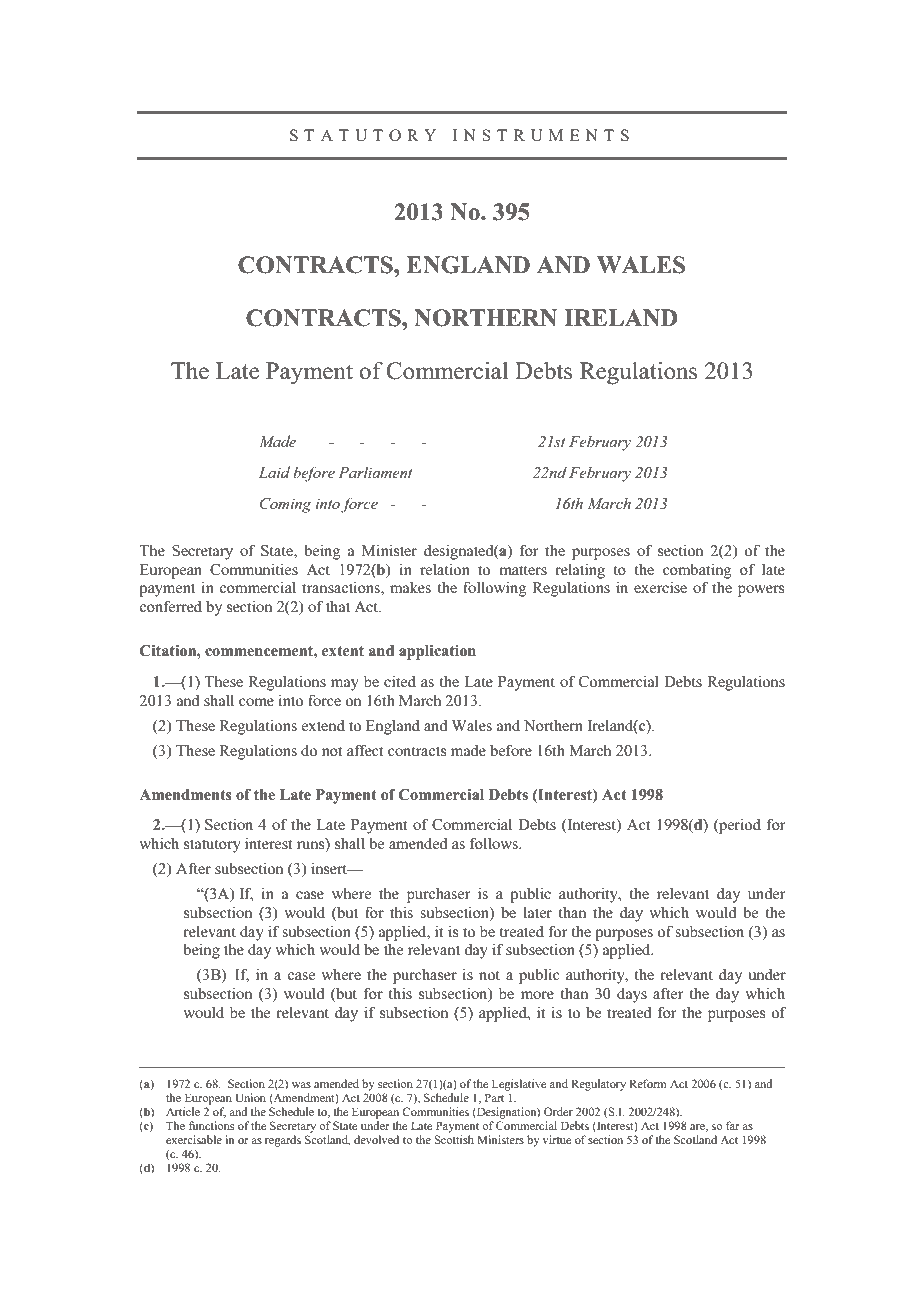  I want to click on powers, so click(761, 591).
